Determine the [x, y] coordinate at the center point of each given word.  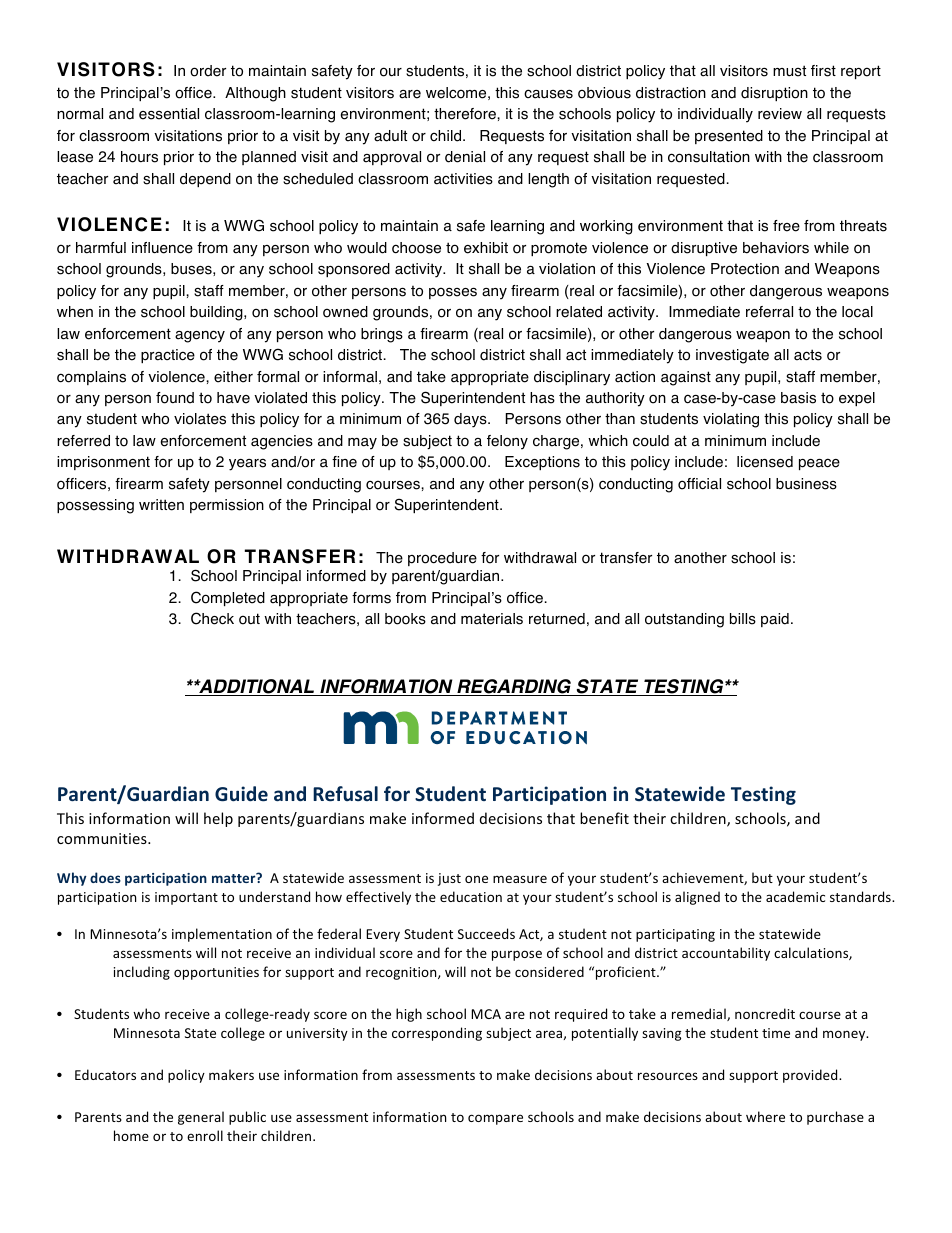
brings [382, 335]
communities [103, 838]
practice [168, 356]
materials [492, 619]
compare [495, 1119]
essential [169, 114]
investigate [732, 356]
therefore [466, 114]
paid [775, 620]
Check [212, 618]
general [201, 1118]
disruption [774, 94]
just [449, 879]
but [762, 877]
